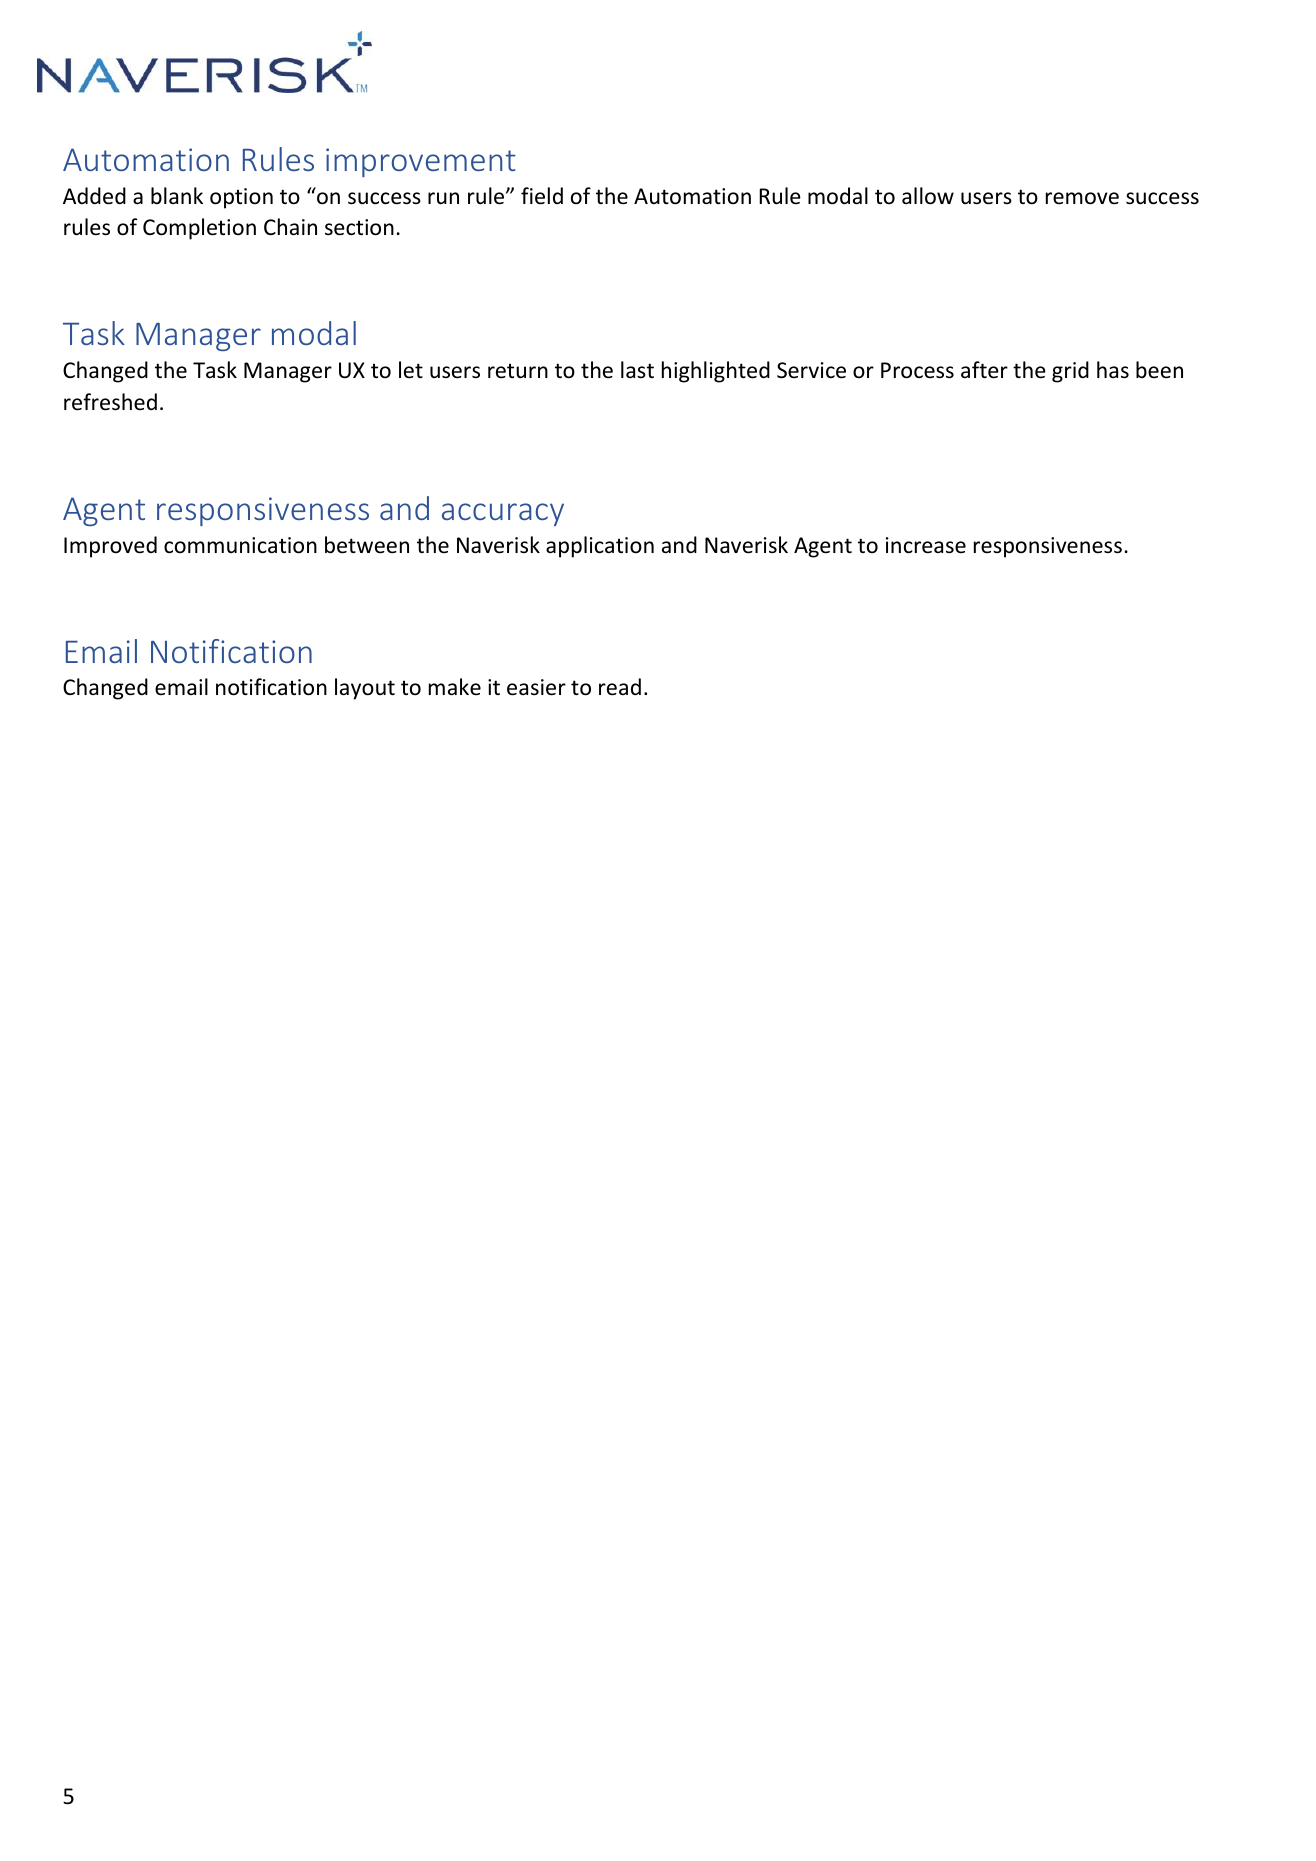  What do you see at coordinates (637, 369) in the screenshot?
I see `last` at bounding box center [637, 369].
